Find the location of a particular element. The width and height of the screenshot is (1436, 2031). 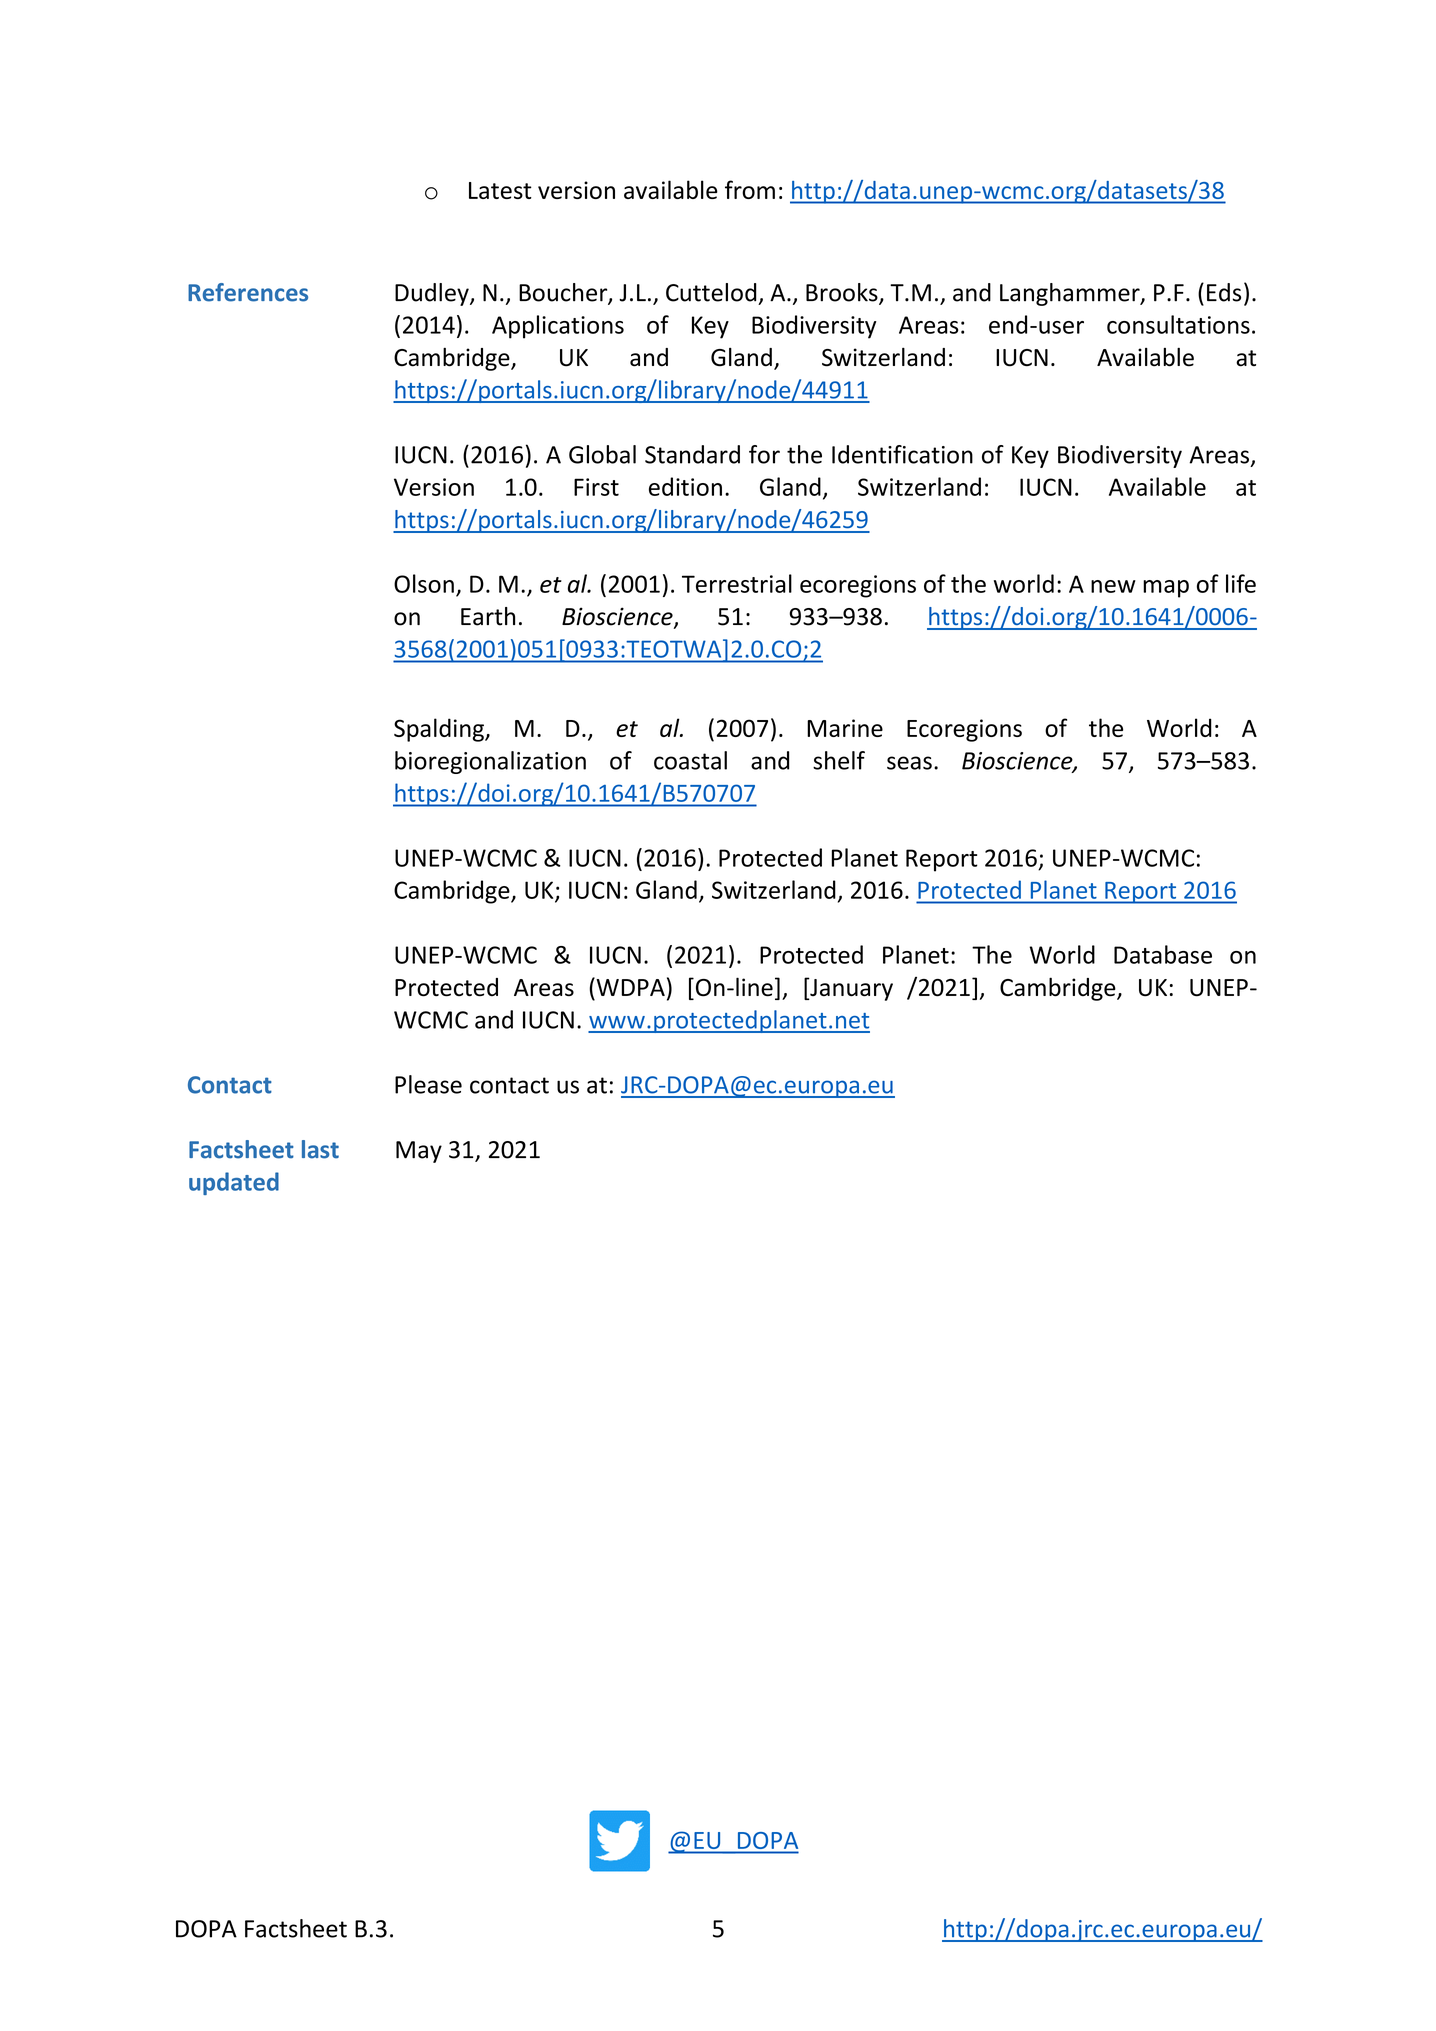

Eds is located at coordinates (1224, 292).
